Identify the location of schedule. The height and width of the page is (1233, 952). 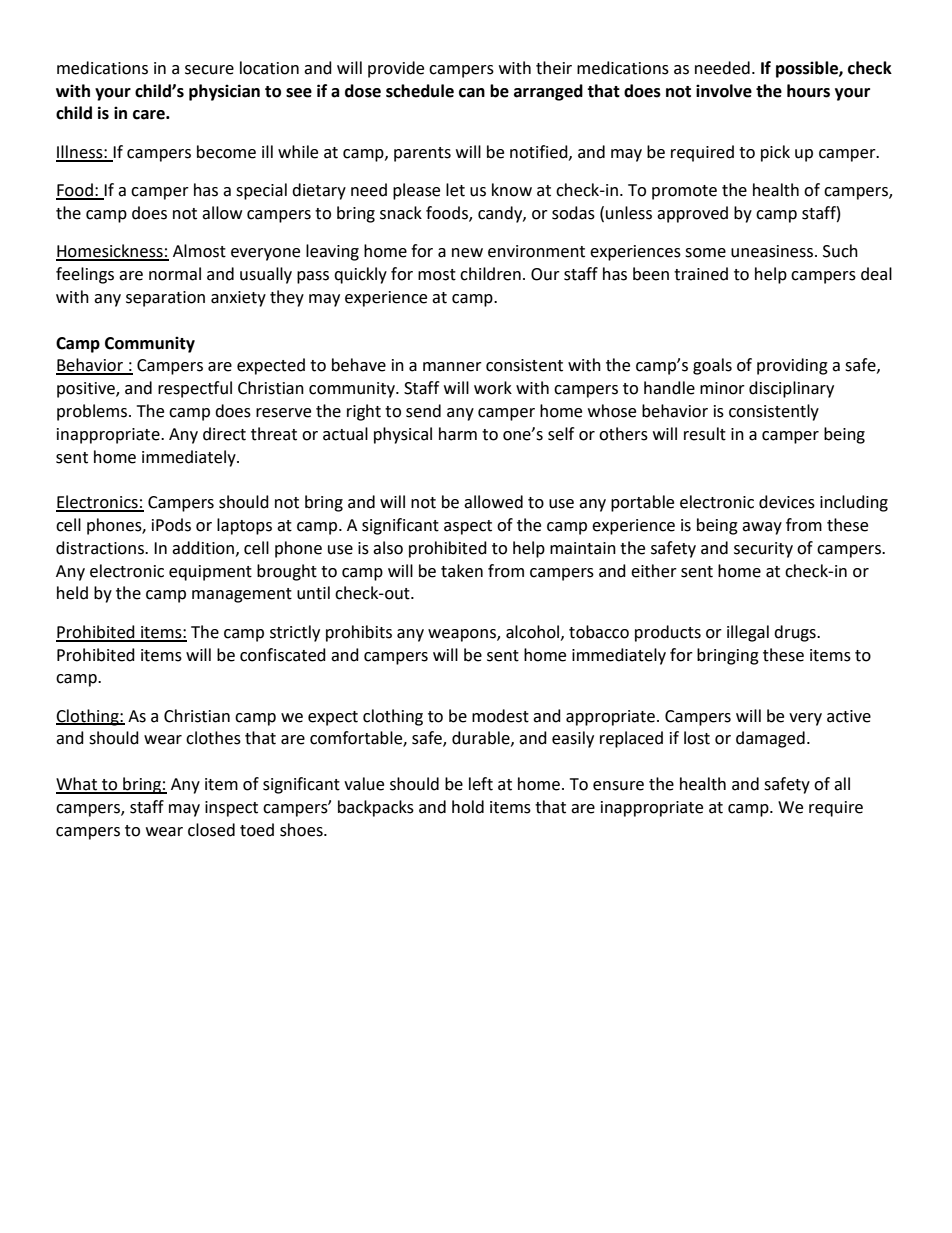
(420, 91).
